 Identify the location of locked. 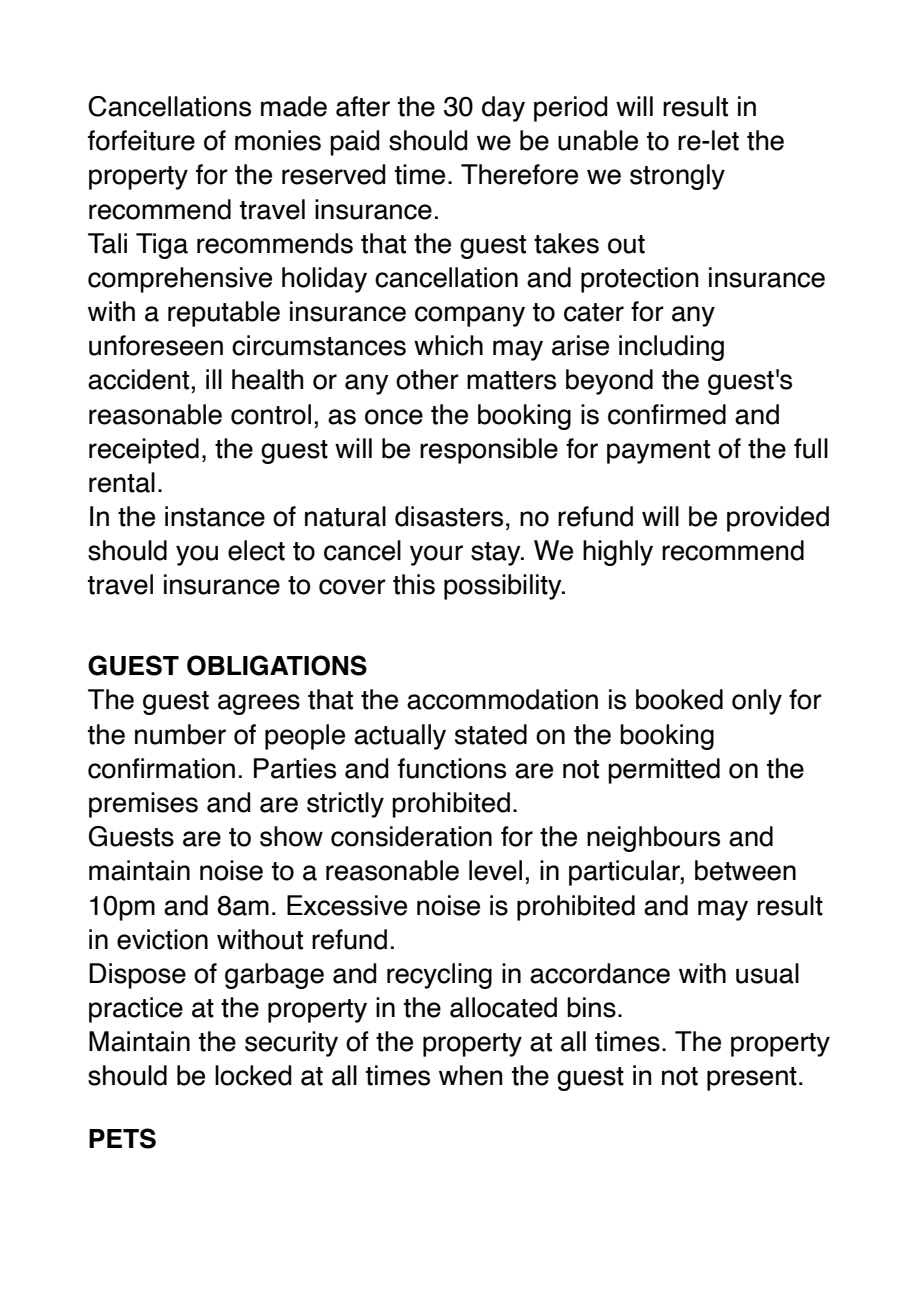
(253, 1075).
